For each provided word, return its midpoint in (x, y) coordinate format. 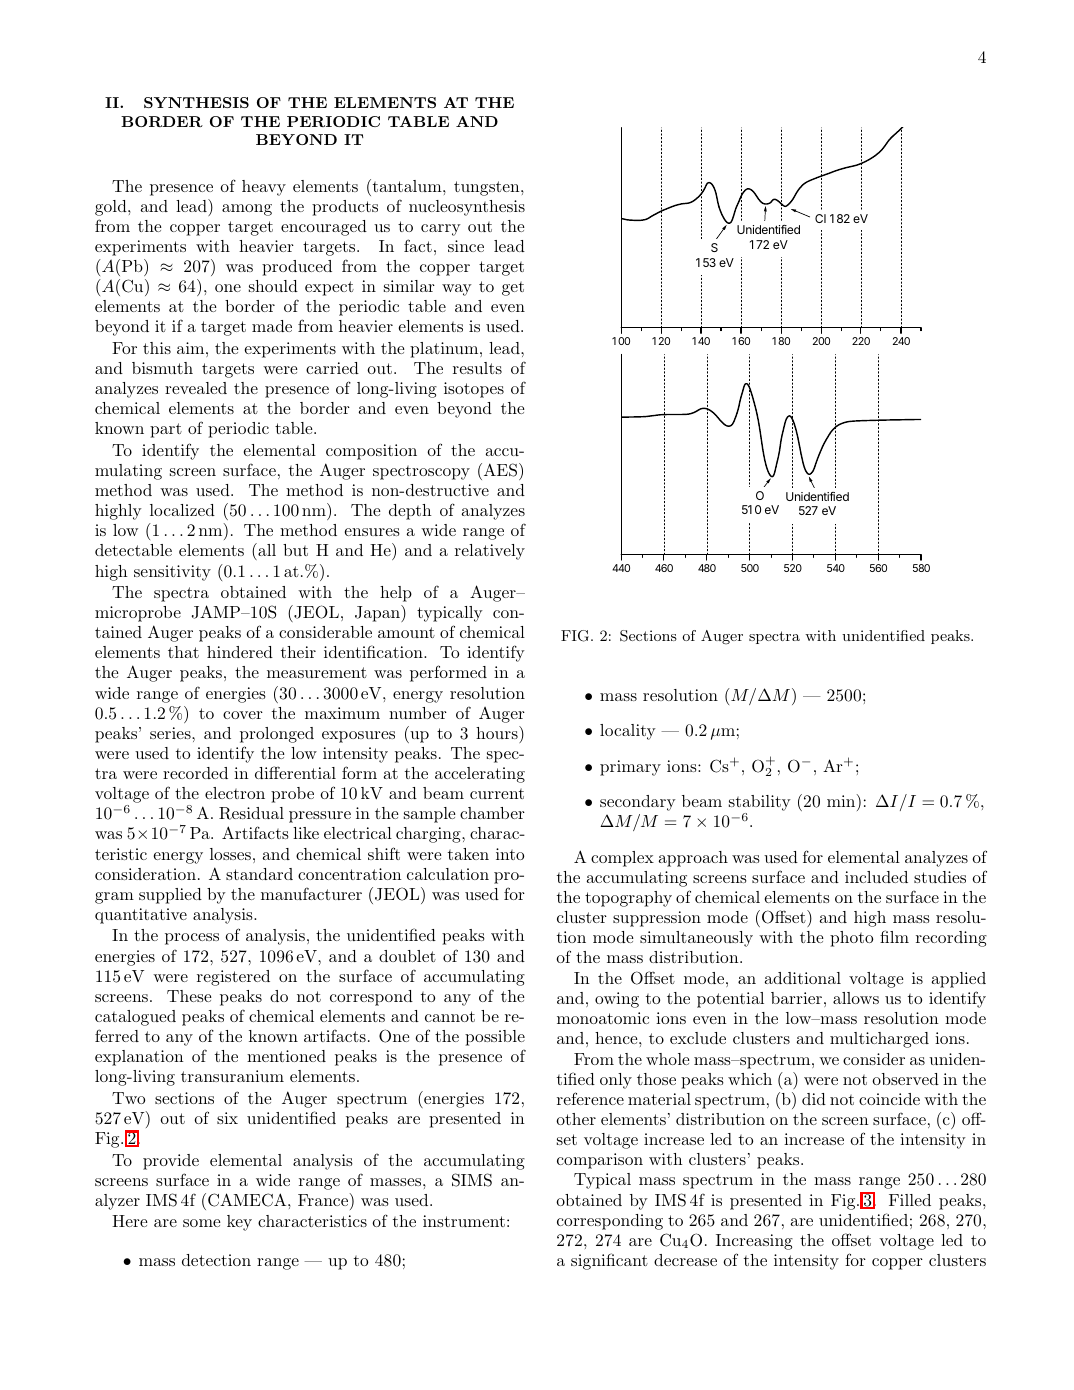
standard (259, 874)
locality (628, 732)
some (202, 1223)
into (510, 854)
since (466, 246)
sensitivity (172, 573)
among (247, 210)
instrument (464, 1221)
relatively (490, 552)
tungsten (488, 188)
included (876, 877)
